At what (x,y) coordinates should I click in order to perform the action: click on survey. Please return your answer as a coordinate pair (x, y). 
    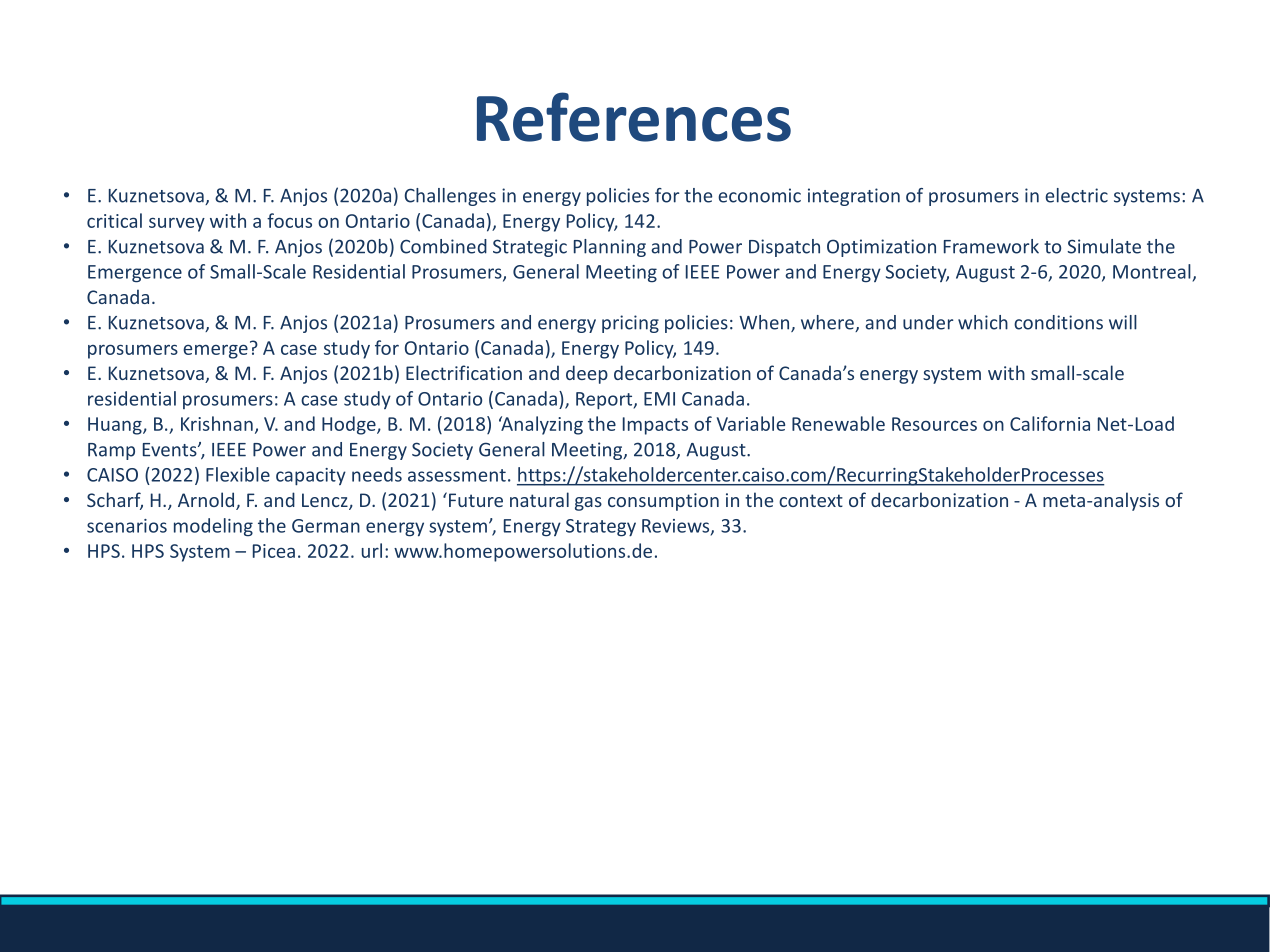
    Looking at the image, I should click on (177, 225).
